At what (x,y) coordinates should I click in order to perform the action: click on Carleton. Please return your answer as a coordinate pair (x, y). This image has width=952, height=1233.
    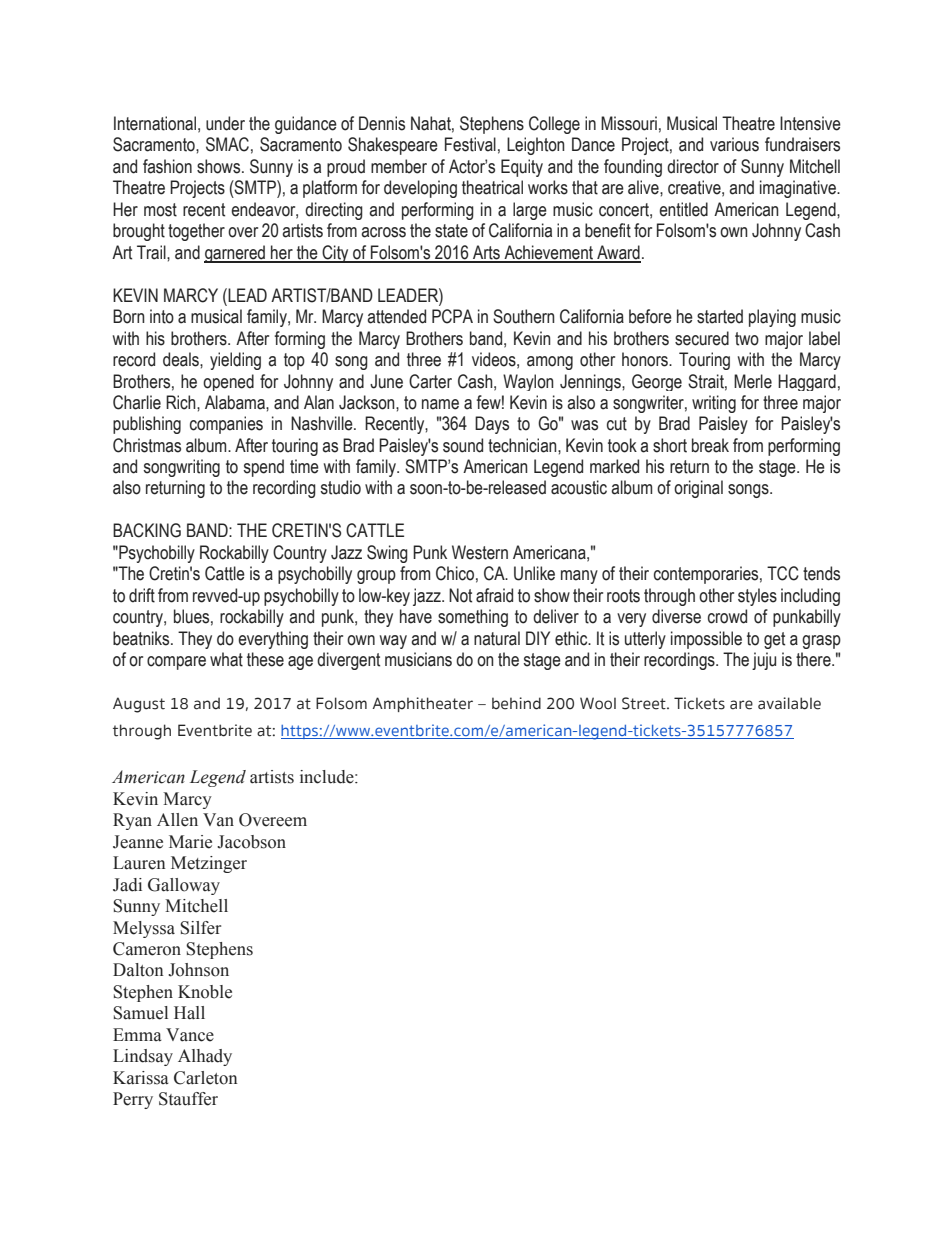
    Looking at the image, I should click on (206, 1078).
